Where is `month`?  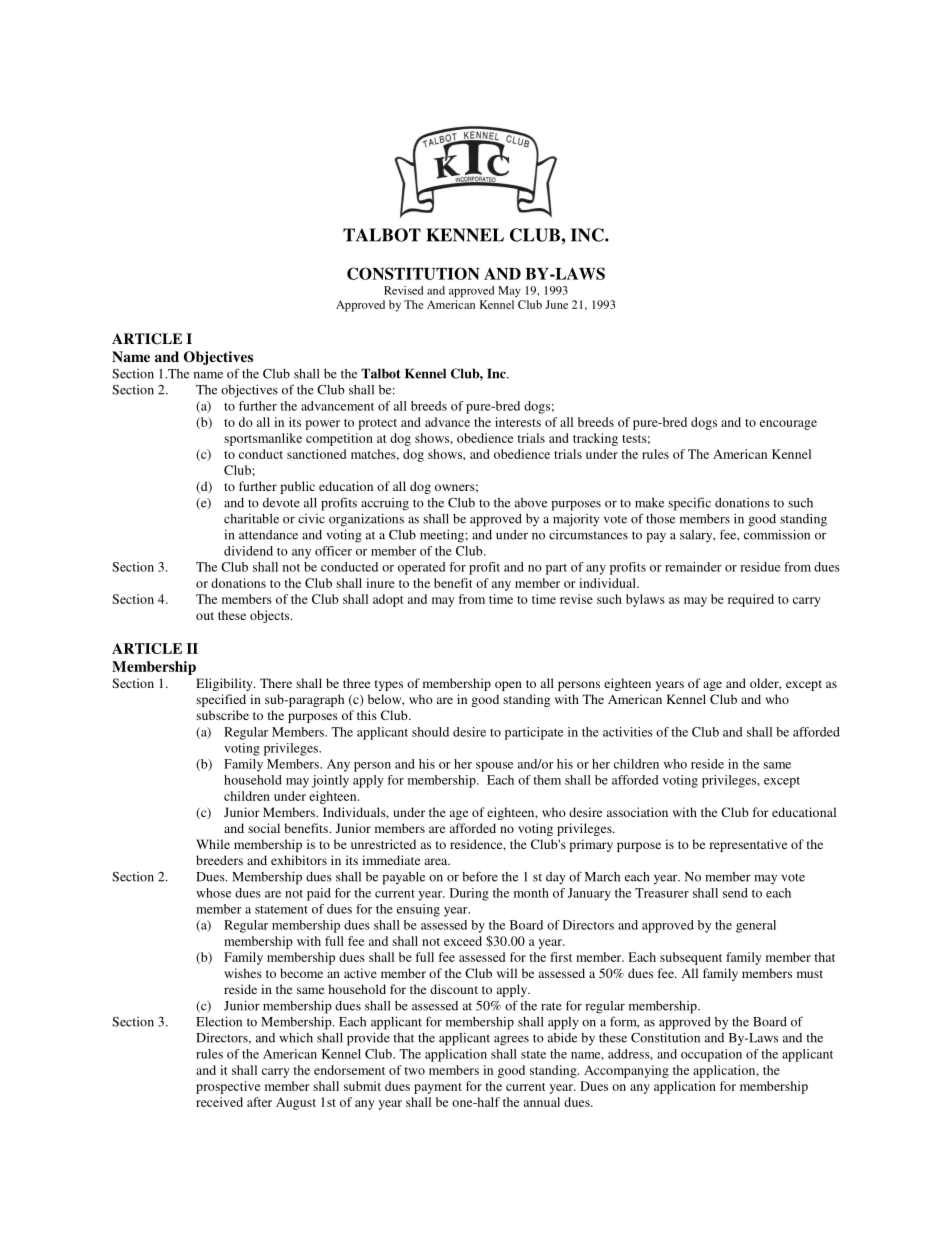
month is located at coordinates (531, 893).
